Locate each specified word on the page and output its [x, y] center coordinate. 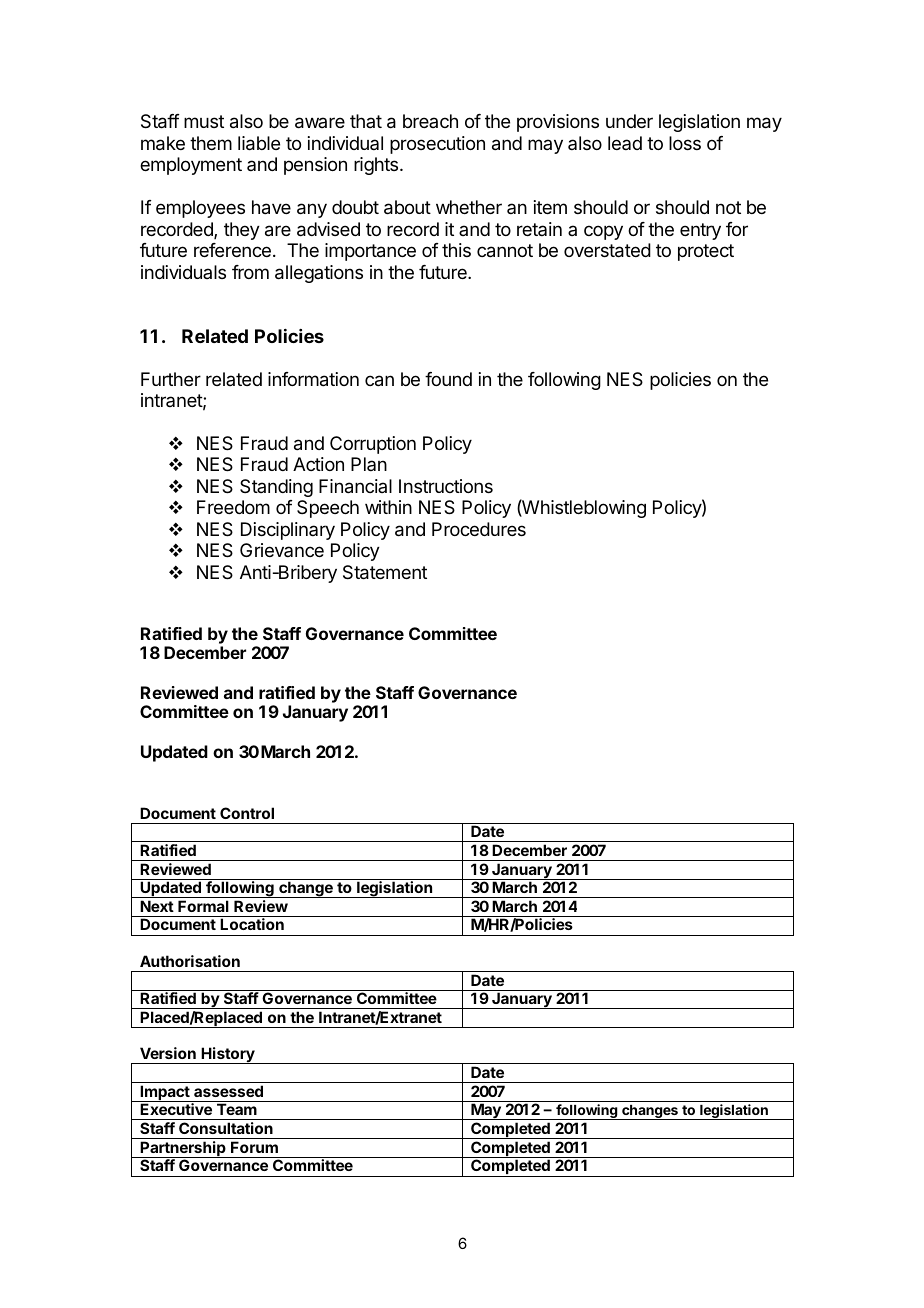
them [211, 143]
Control [247, 813]
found [448, 379]
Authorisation [190, 961]
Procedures [479, 529]
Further [171, 379]
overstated [607, 250]
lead [625, 143]
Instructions [446, 486]
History [228, 1055]
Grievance [282, 550]
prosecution [437, 145]
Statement [385, 572]
